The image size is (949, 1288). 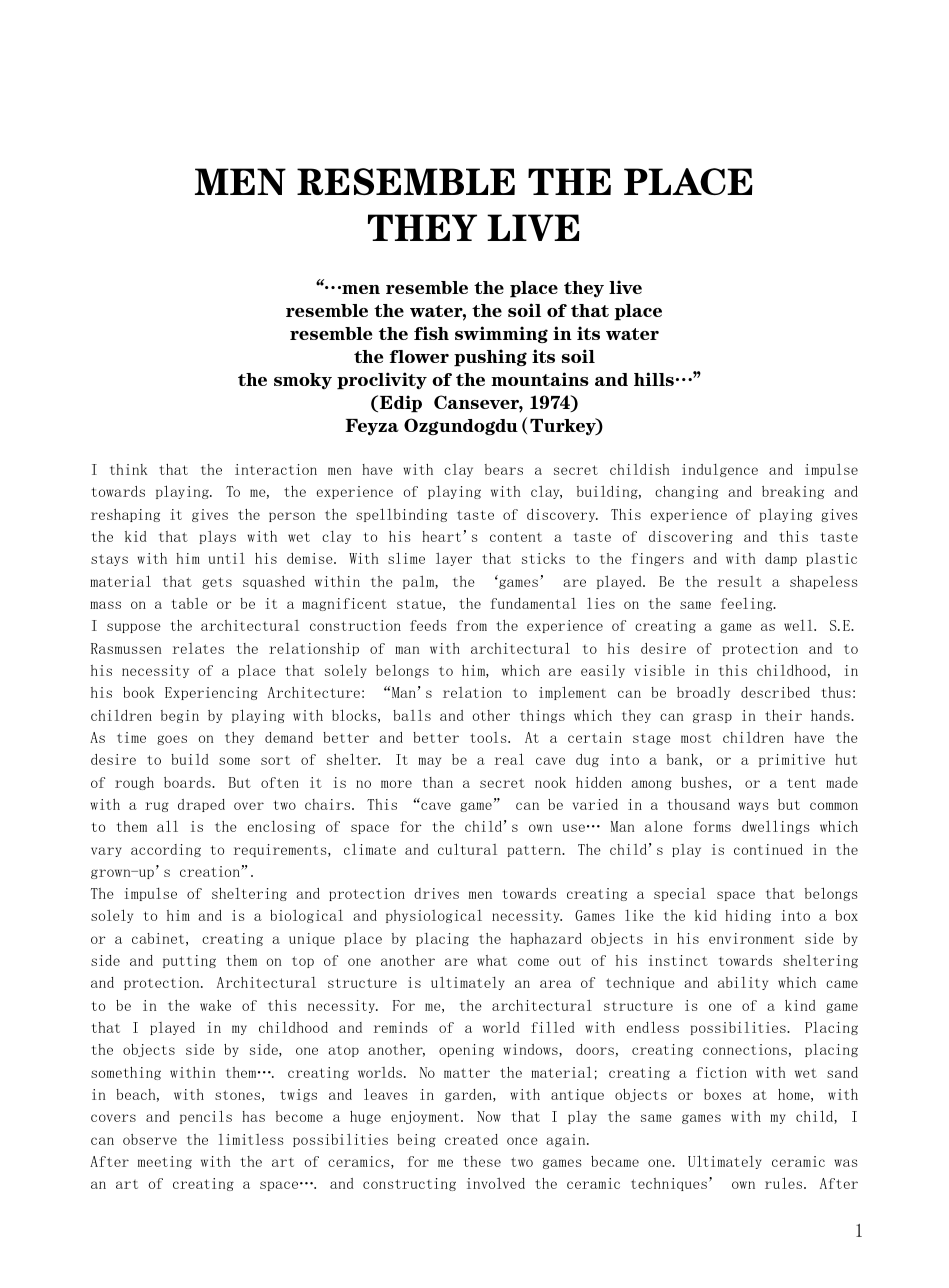 I want to click on putting, so click(x=189, y=961).
